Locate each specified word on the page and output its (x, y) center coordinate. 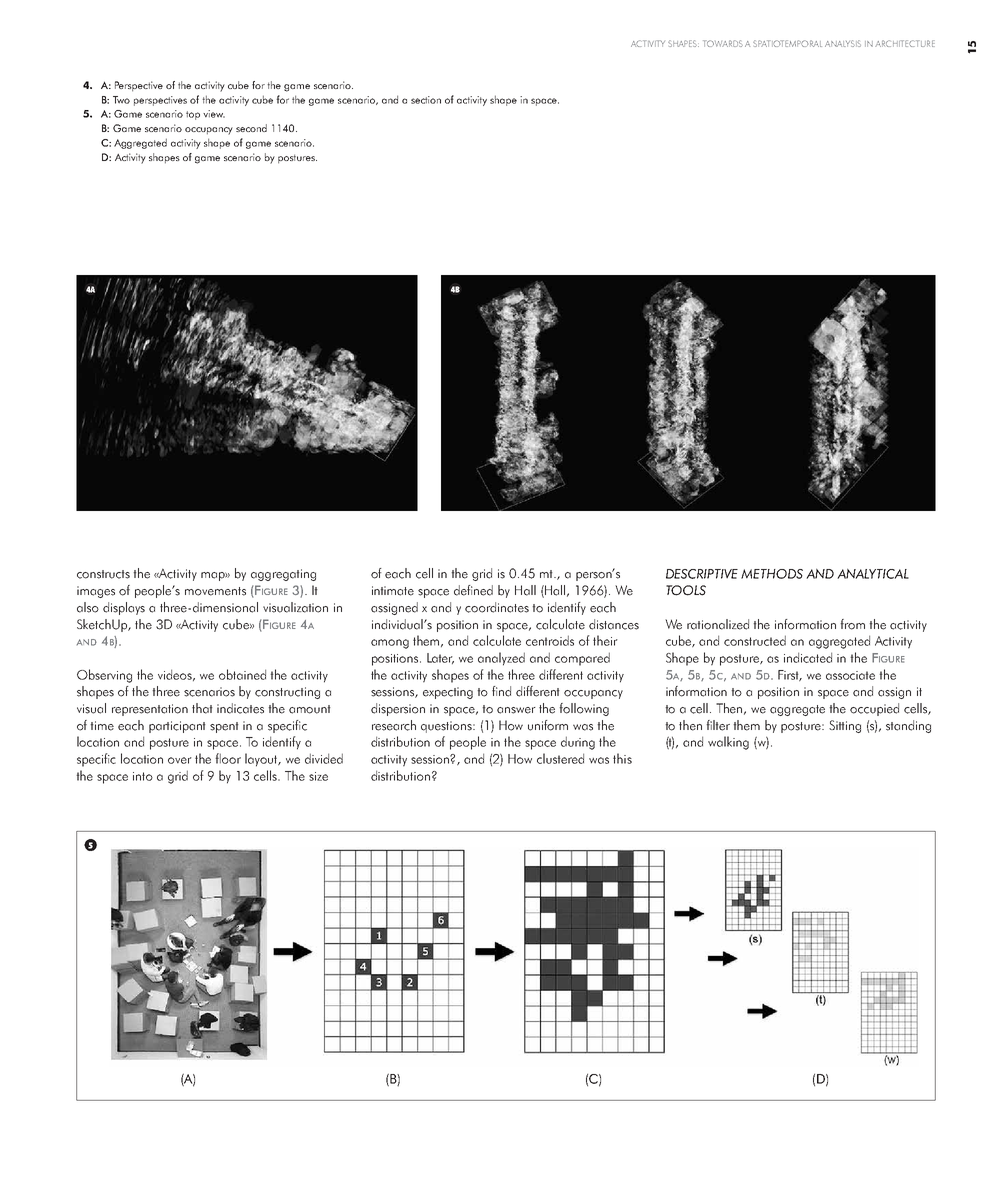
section (426, 100)
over (180, 760)
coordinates (497, 607)
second (251, 128)
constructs (103, 574)
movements (215, 591)
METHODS (772, 574)
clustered (560, 758)
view (214, 114)
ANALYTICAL (873, 574)
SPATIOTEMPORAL (787, 43)
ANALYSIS (843, 43)
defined (473, 590)
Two (121, 100)
